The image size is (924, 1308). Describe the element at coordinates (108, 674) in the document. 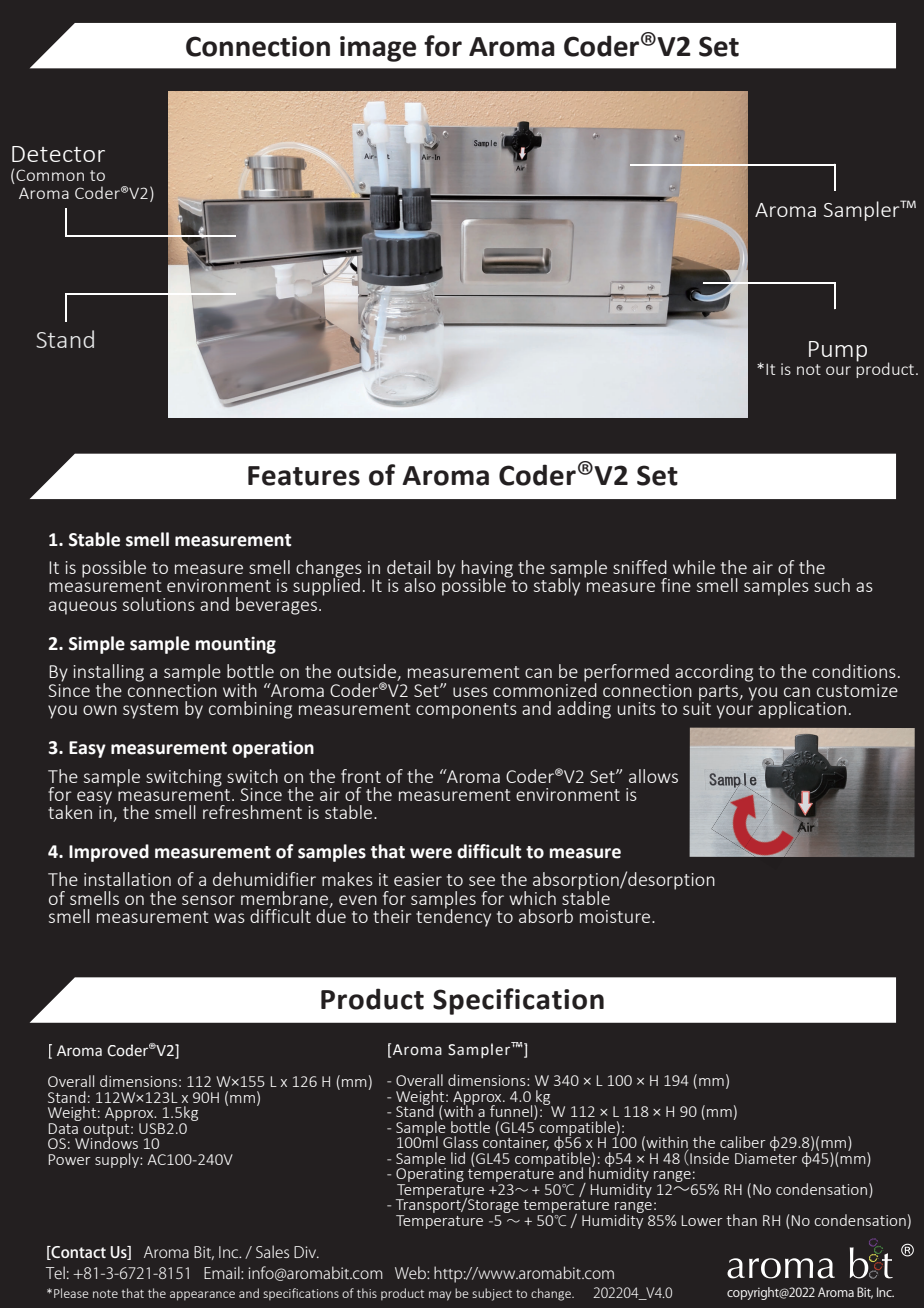

I see `installing` at that location.
